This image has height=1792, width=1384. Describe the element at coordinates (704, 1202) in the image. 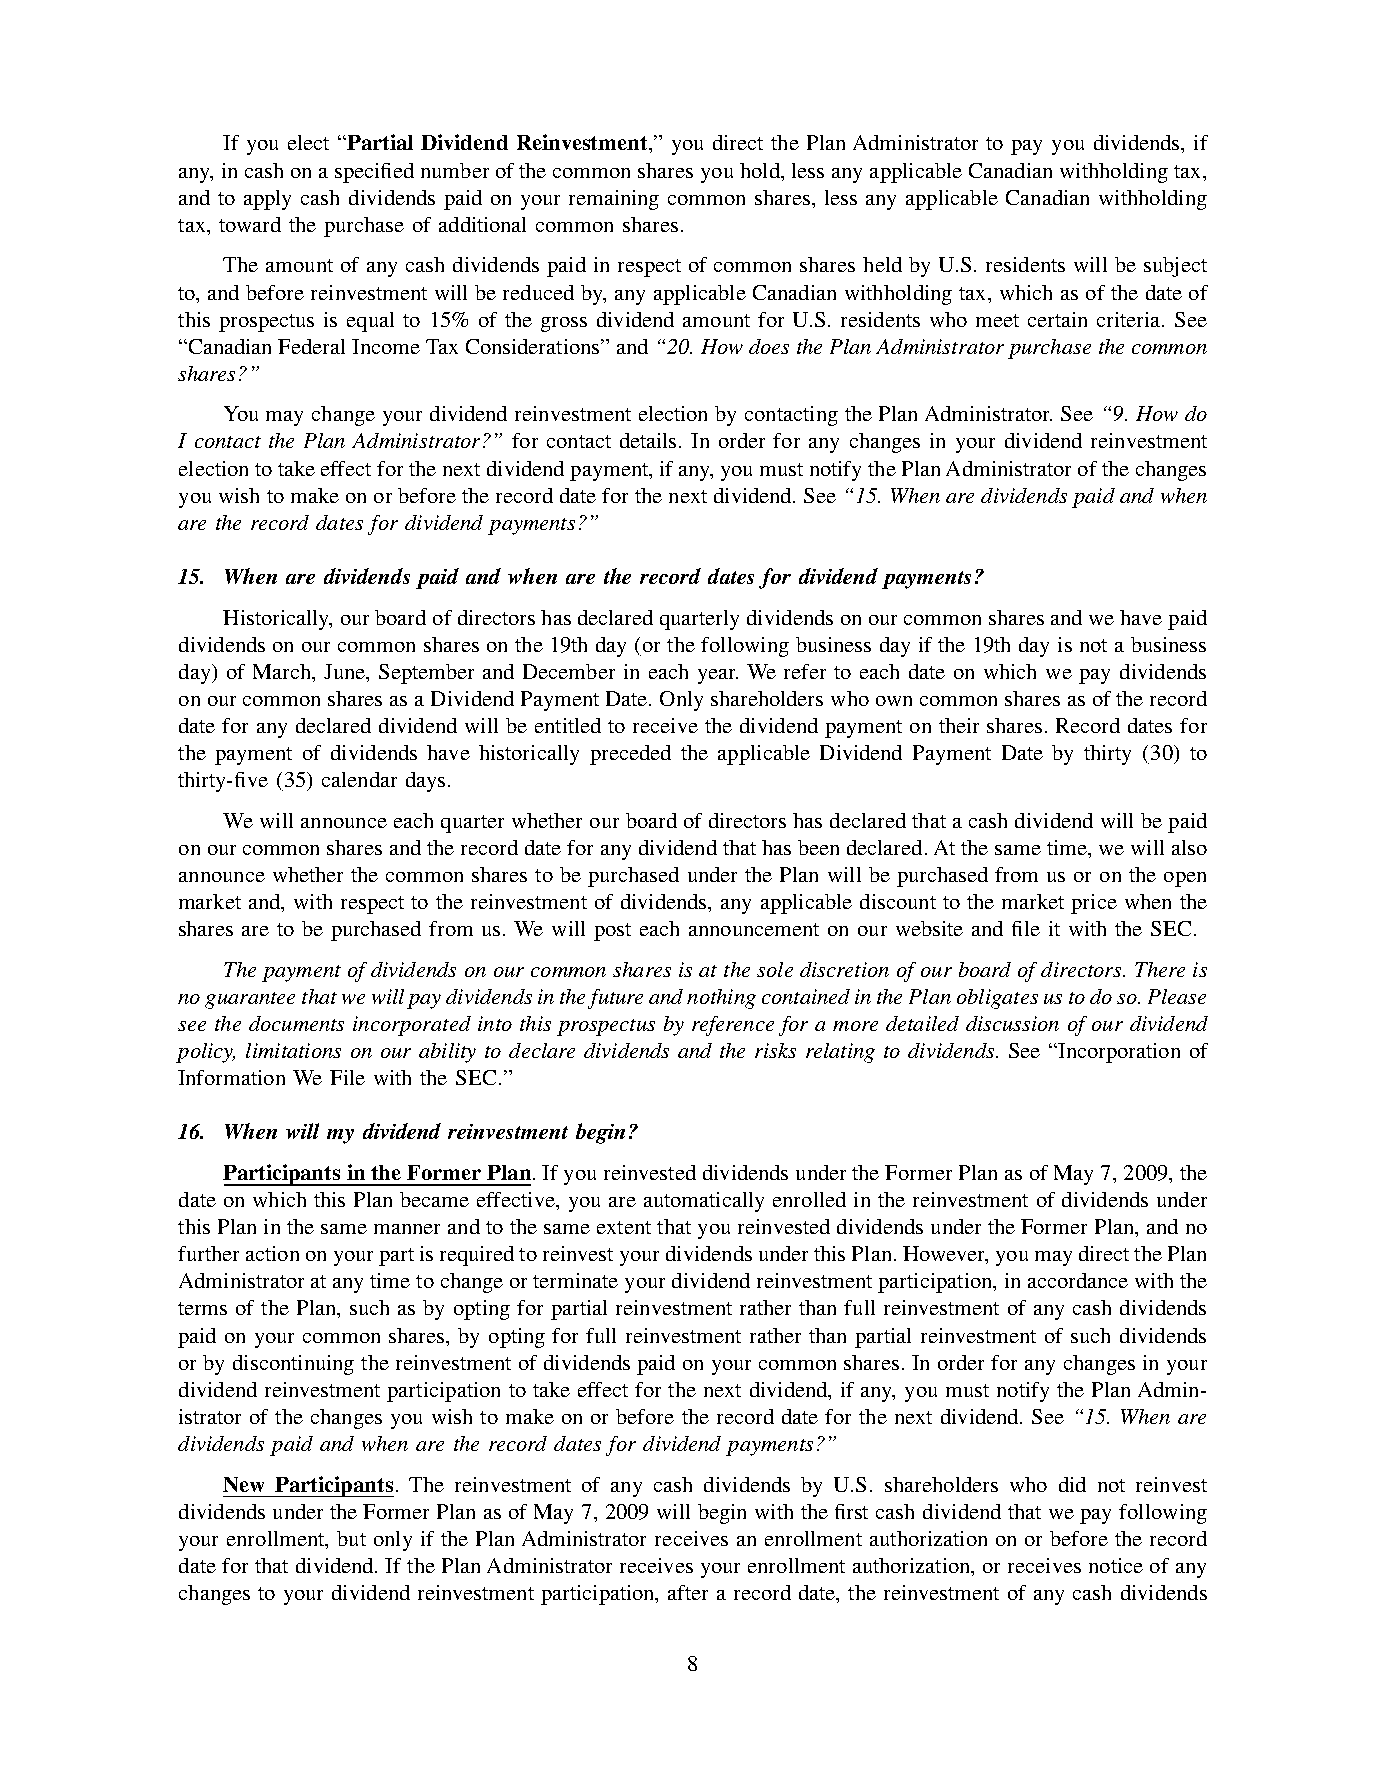

I see `automatically` at that location.
